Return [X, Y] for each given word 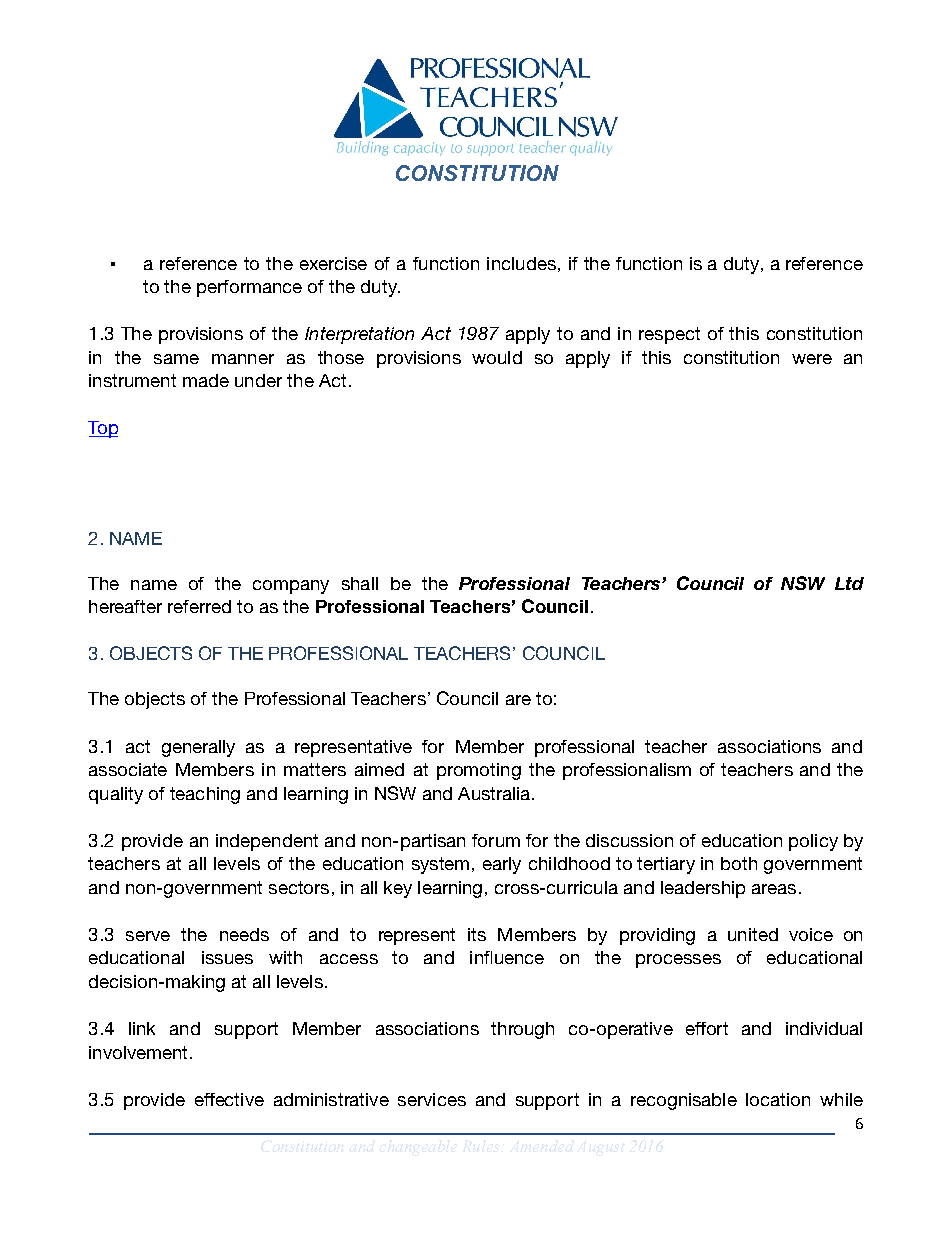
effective [229, 1099]
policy [813, 842]
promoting [479, 771]
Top [103, 429]
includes [521, 263]
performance [249, 288]
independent [267, 842]
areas [774, 889]
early [502, 865]
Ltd [849, 583]
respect [669, 335]
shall [360, 583]
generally [198, 748]
